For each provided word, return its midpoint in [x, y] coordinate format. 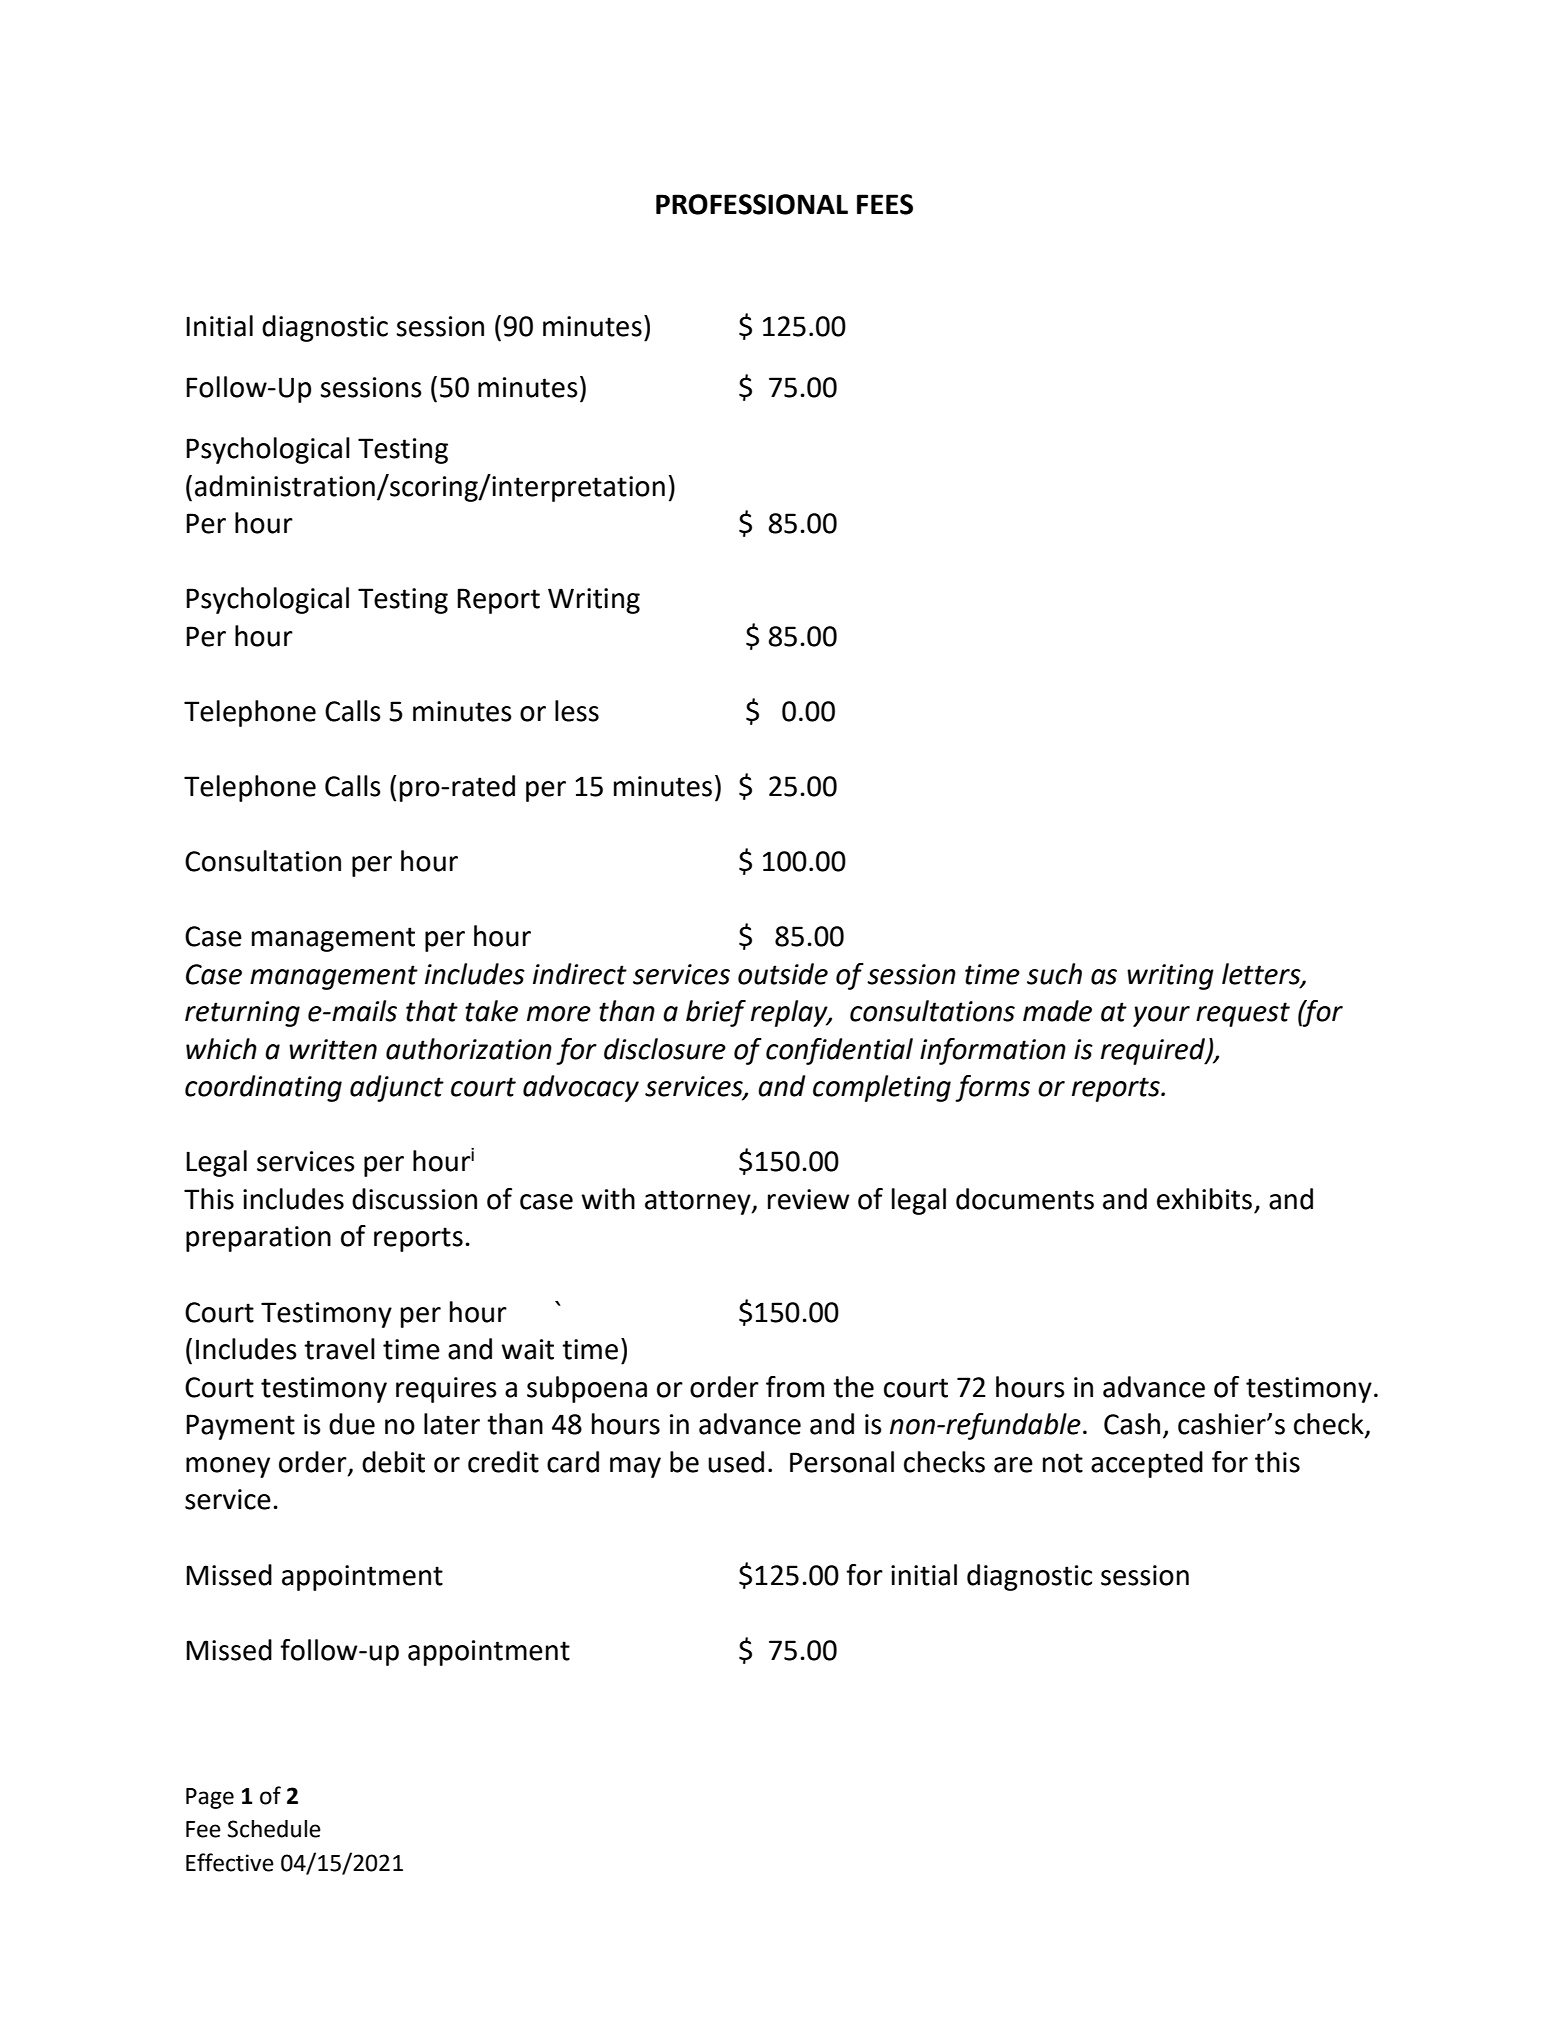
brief [716, 1013]
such [1054, 974]
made [1057, 1011]
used [736, 1462]
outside [783, 974]
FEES [885, 204]
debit [393, 1462]
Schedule [274, 1829]
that [432, 1011]
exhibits [1204, 1199]
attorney [699, 1202]
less [577, 711]
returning [242, 1014]
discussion [414, 1199]
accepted [1147, 1464]
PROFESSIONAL [752, 204]
